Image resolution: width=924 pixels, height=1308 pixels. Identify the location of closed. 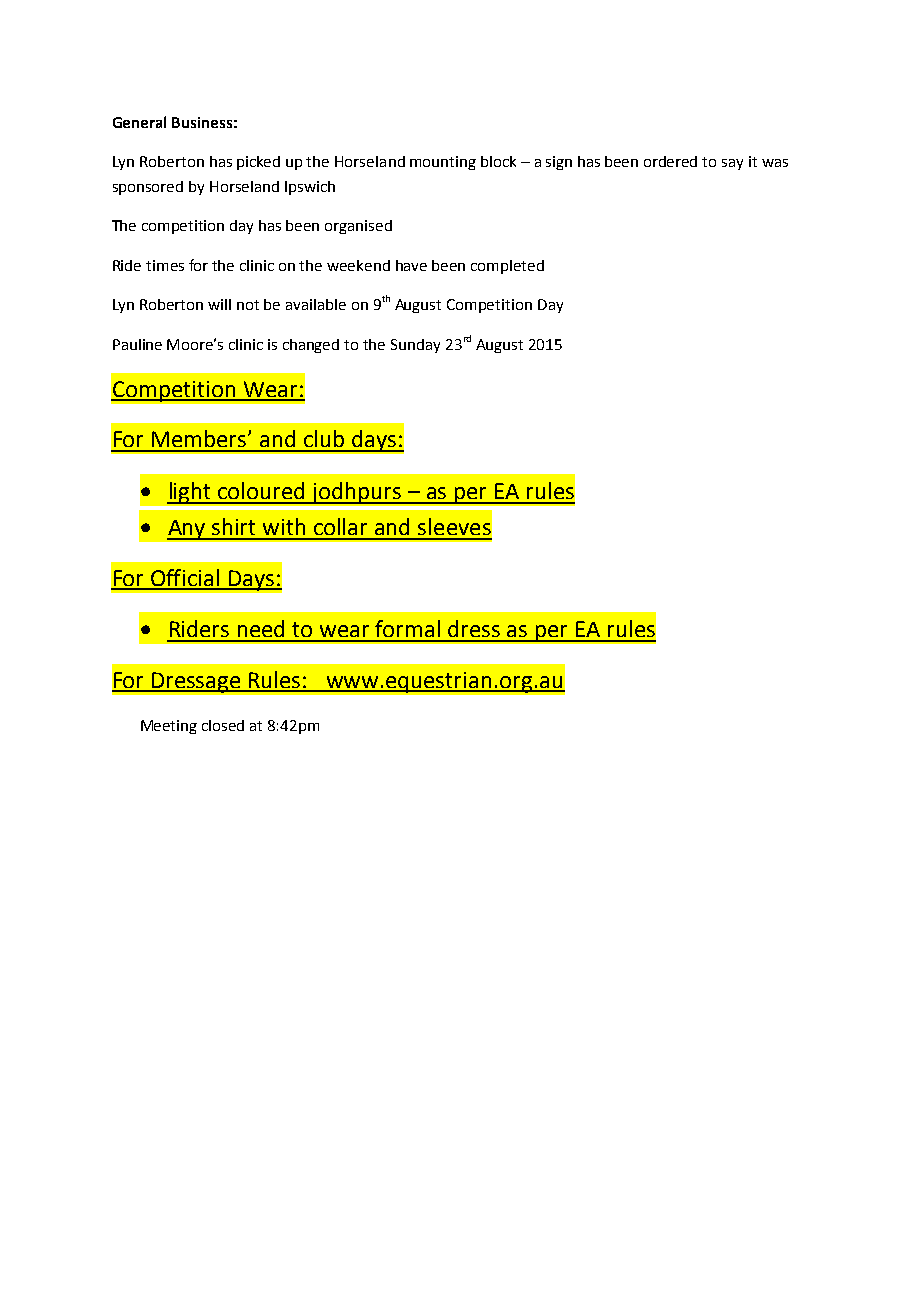
(223, 725).
